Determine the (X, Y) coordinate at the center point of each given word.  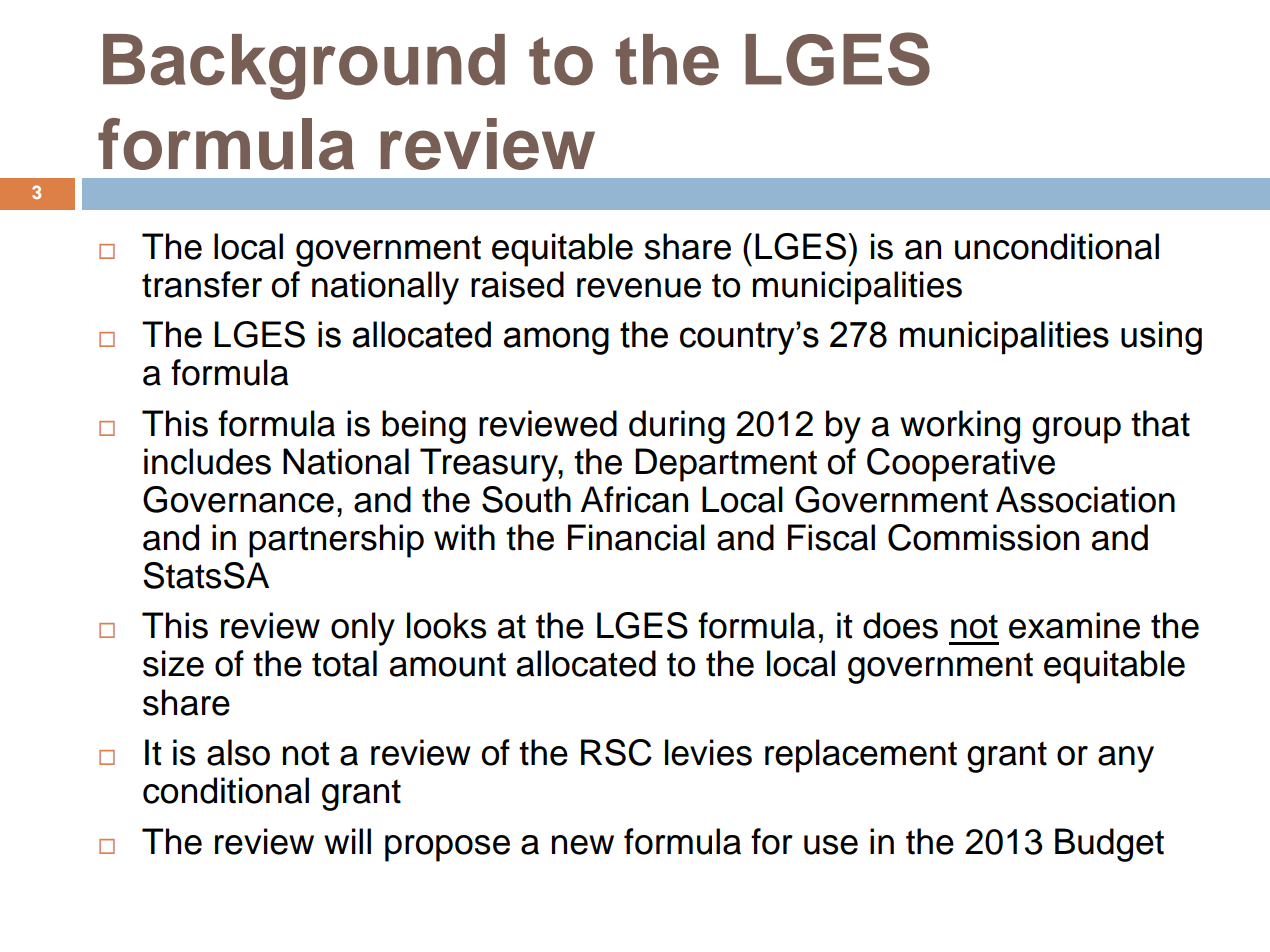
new (583, 845)
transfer (202, 284)
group (1076, 430)
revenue (639, 288)
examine (1074, 625)
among (556, 341)
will (347, 841)
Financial (636, 537)
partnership (336, 541)
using (1161, 338)
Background (304, 67)
